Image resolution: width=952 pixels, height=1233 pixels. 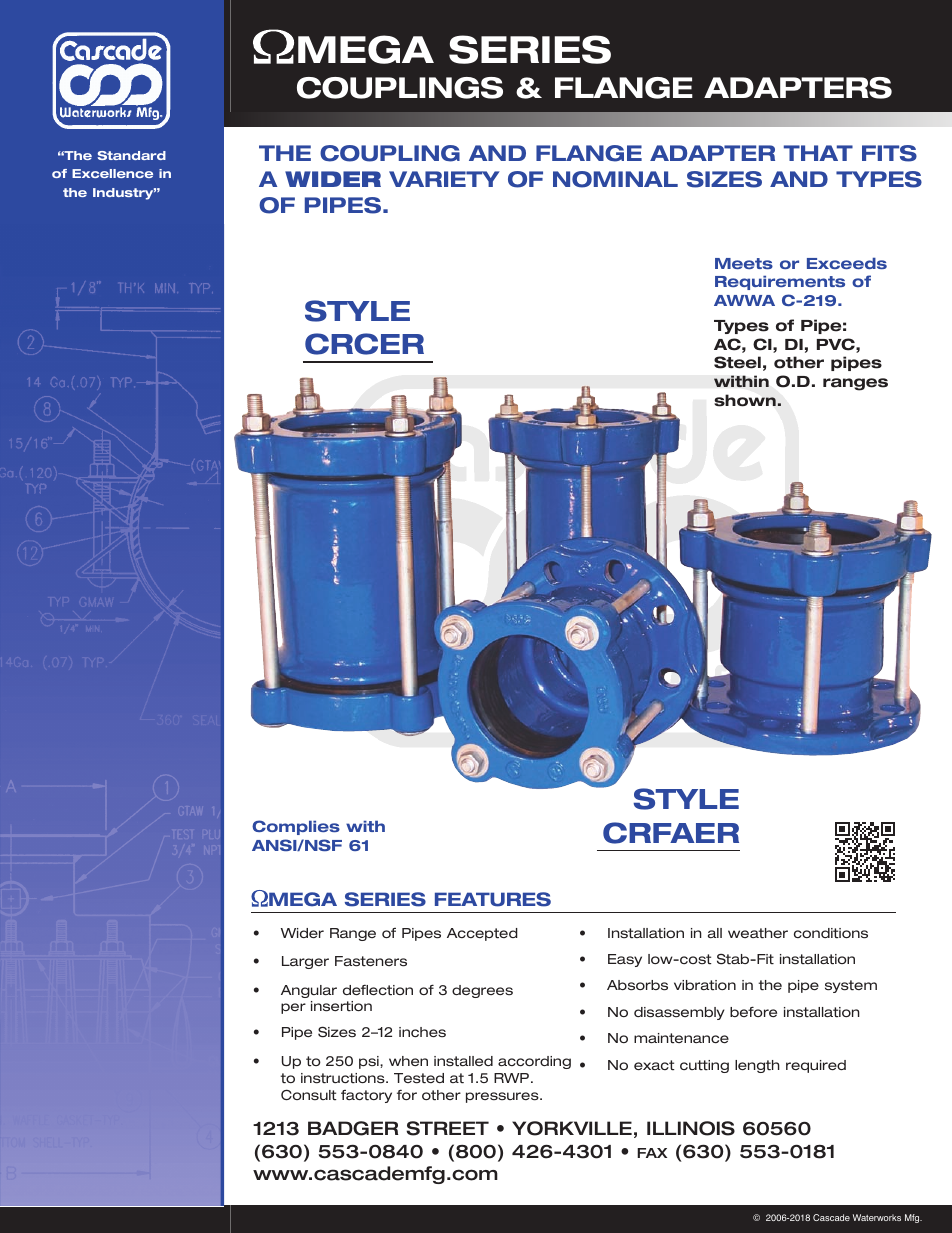 What do you see at coordinates (444, 179) in the image?
I see `VARIETY` at bounding box center [444, 179].
